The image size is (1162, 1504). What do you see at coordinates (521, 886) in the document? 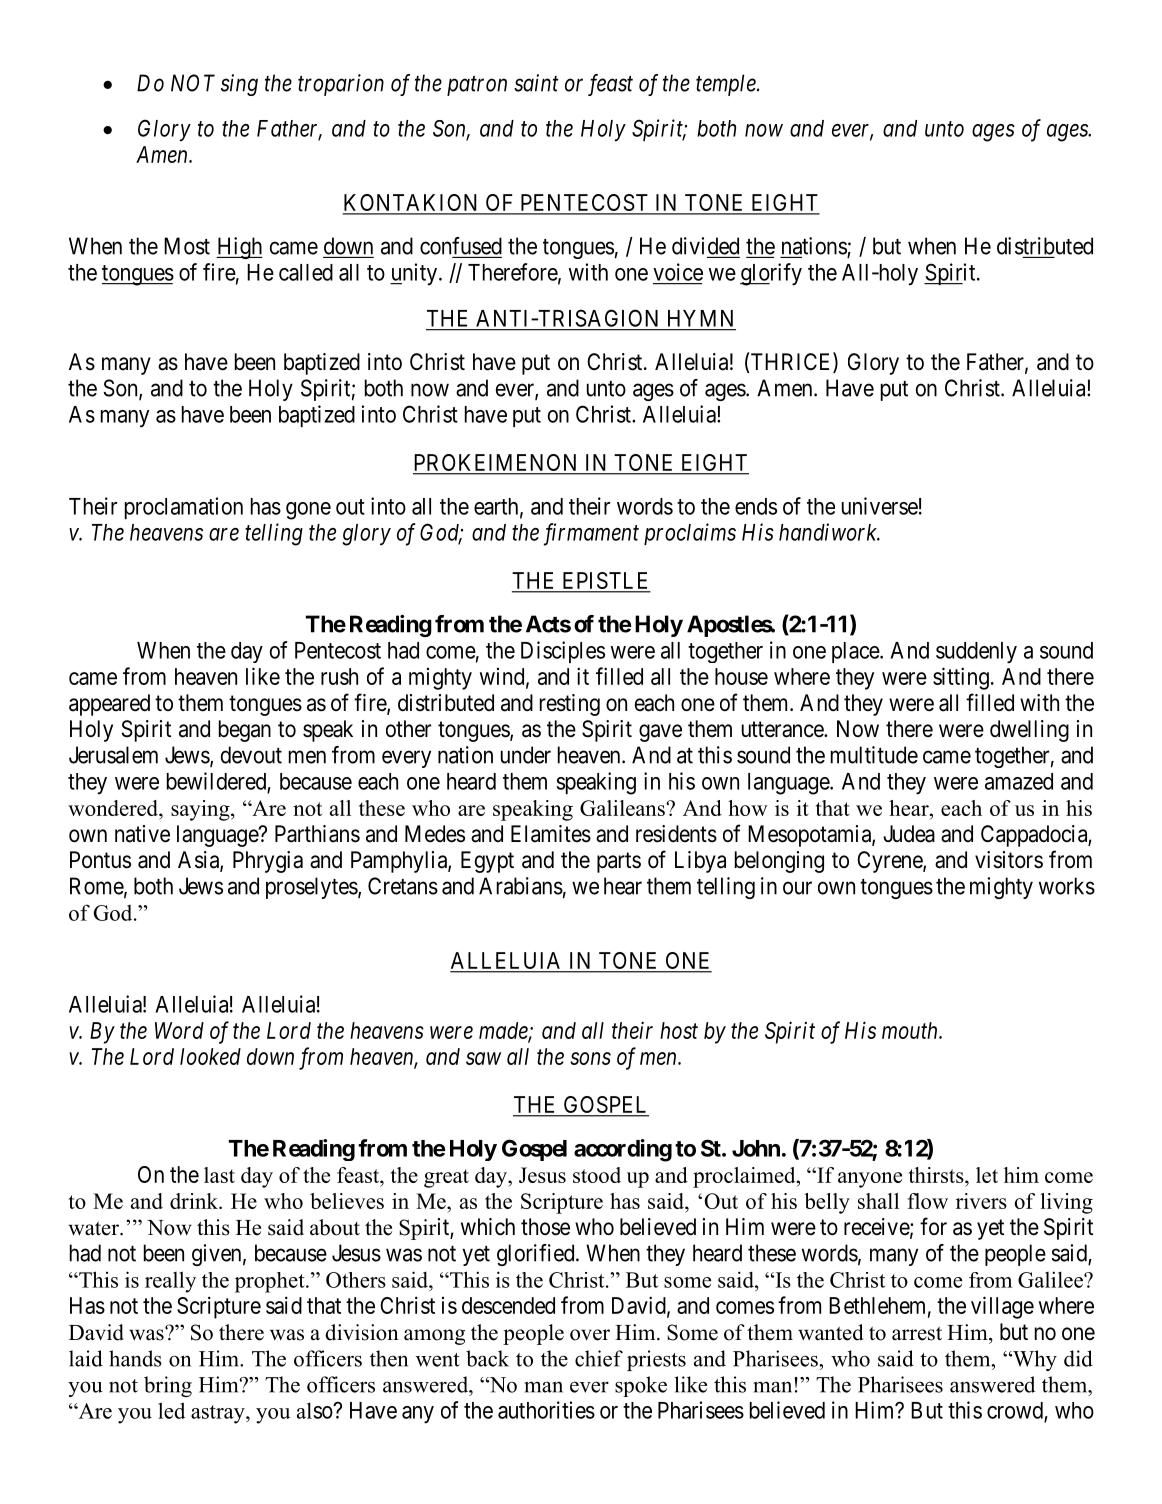
I see `Arabians` at bounding box center [521, 886].
